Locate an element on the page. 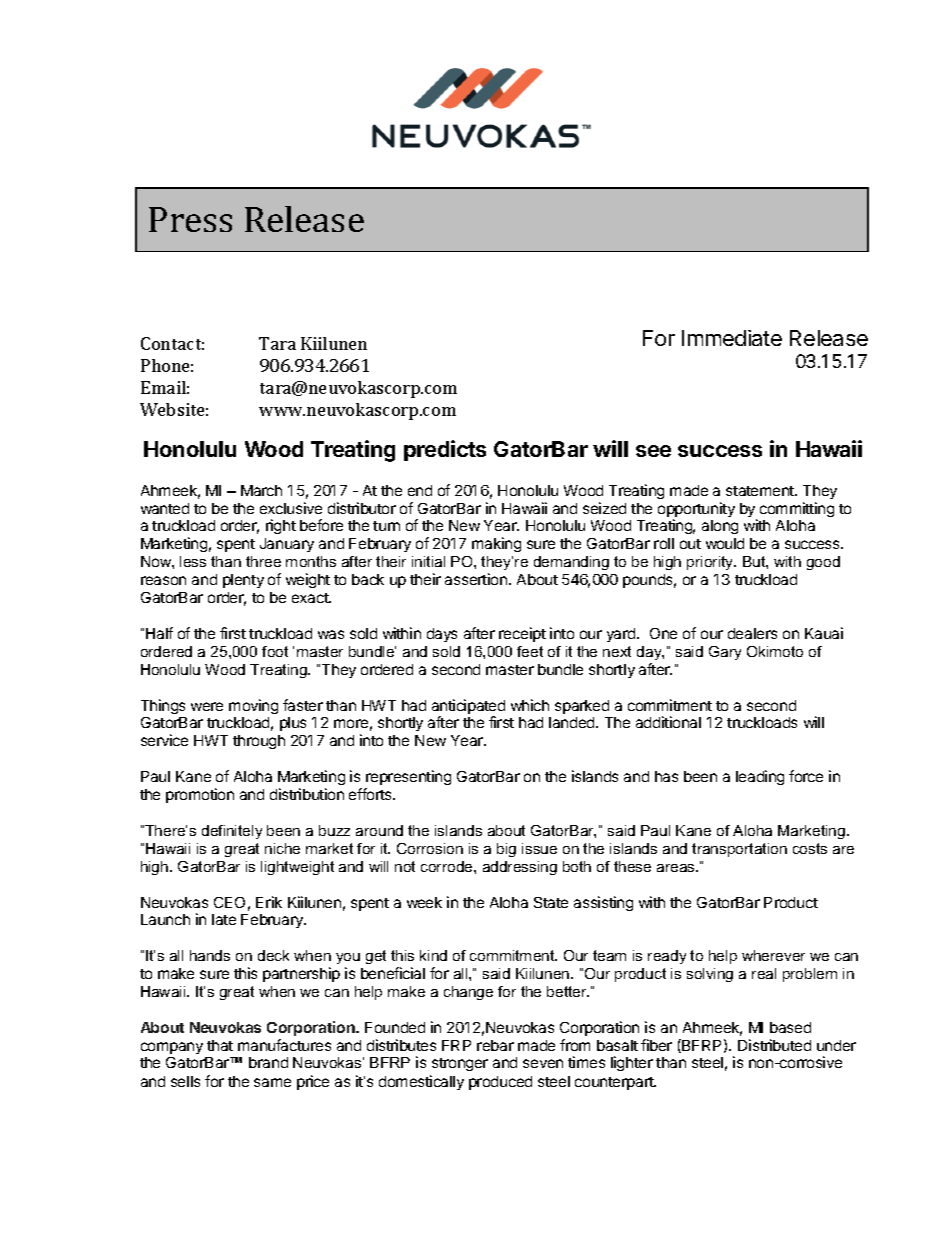 This page has height=1233, width=952. promotion is located at coordinates (200, 795).
